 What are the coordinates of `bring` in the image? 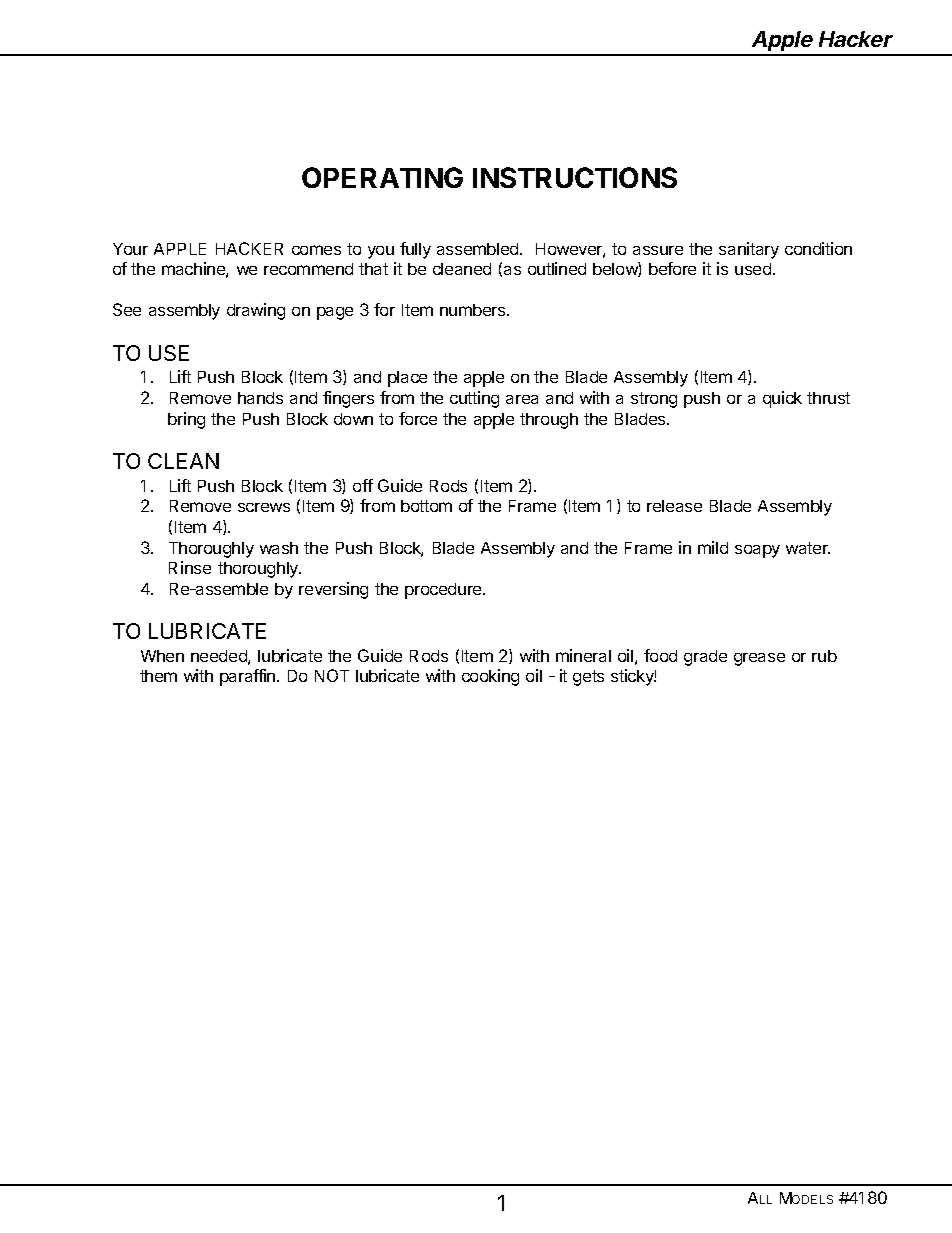 It's located at (186, 420).
